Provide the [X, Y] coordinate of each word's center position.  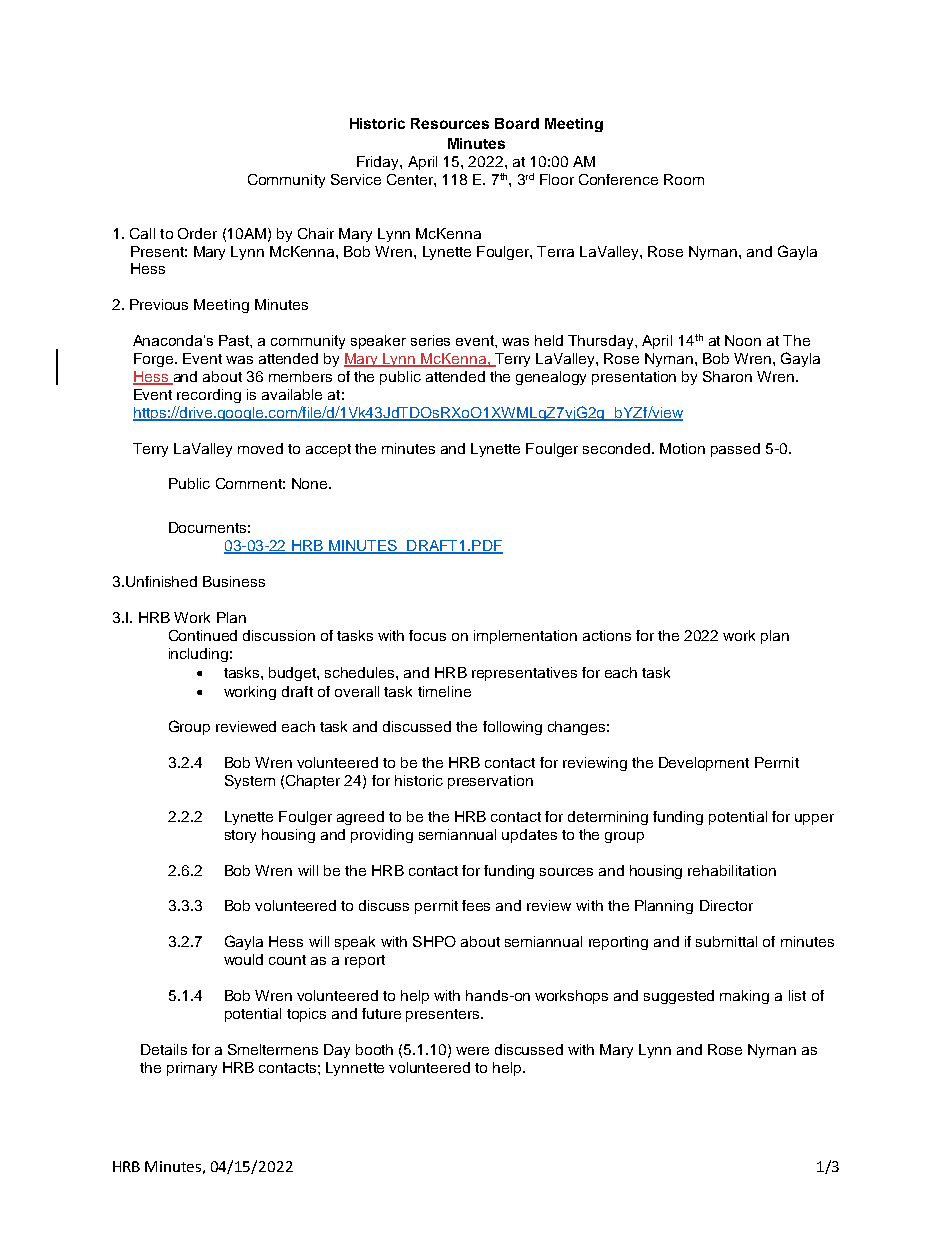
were [472, 1051]
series [430, 340]
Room [684, 179]
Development [704, 764]
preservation [490, 782]
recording [209, 396]
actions [607, 635]
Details [164, 1049]
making [744, 997]
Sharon [727, 376]
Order [197, 233]
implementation [525, 637]
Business [234, 581]
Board [517, 123]
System [250, 782]
